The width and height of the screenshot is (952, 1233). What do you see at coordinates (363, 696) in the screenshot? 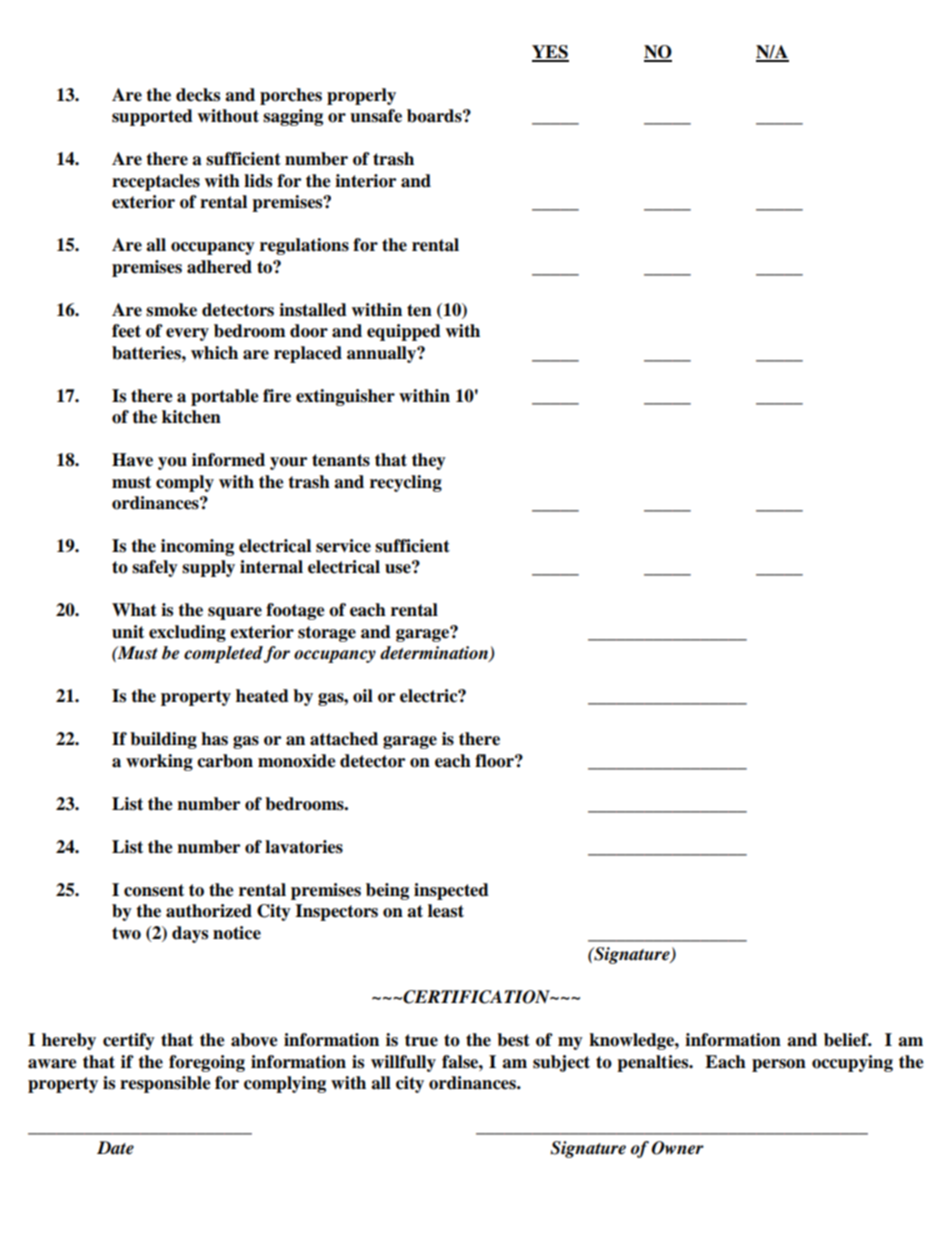
I see `oil` at bounding box center [363, 696].
